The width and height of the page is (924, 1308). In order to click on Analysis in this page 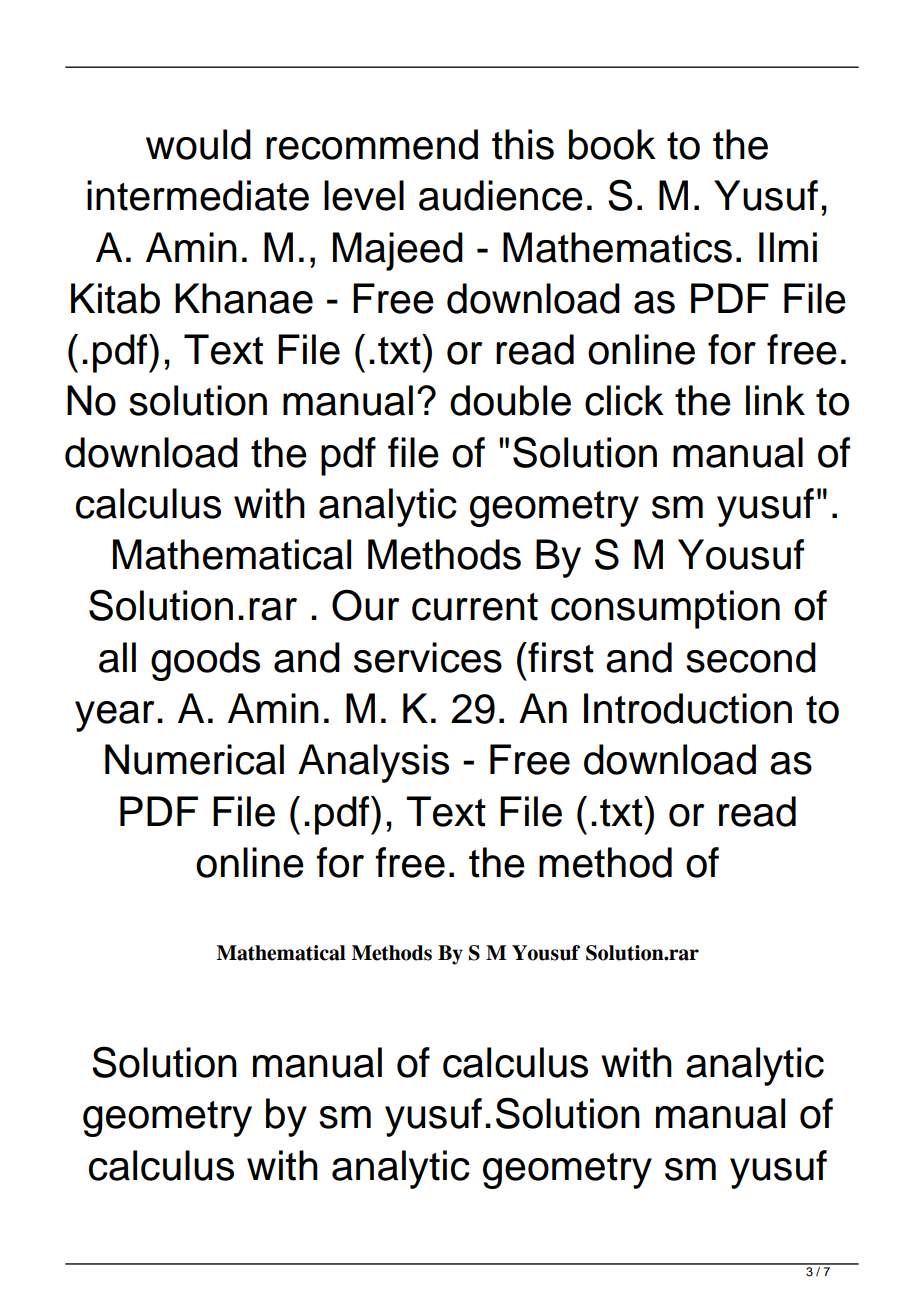, I will do `click(373, 763)`.
